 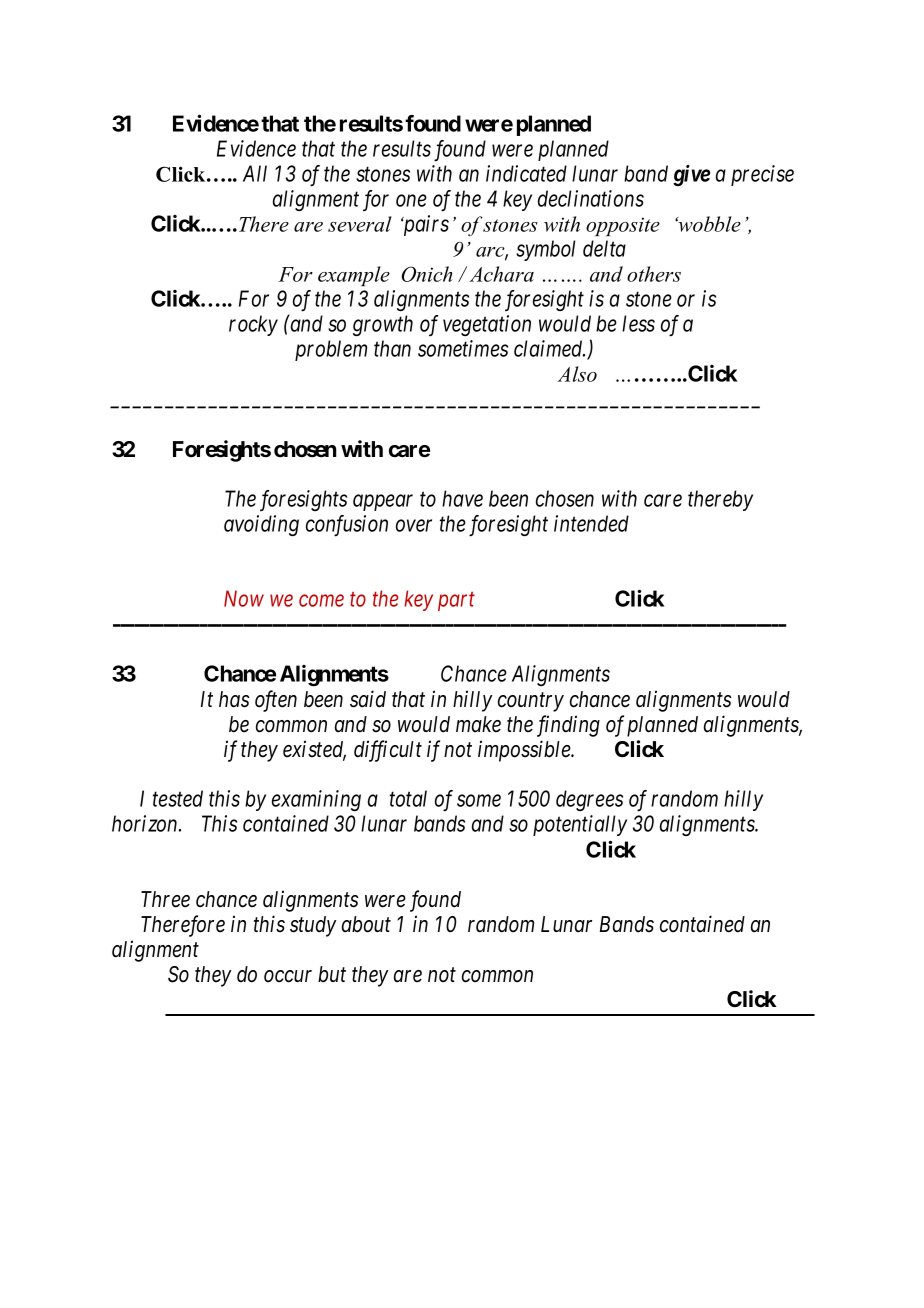 I want to click on intended, so click(x=591, y=523).
